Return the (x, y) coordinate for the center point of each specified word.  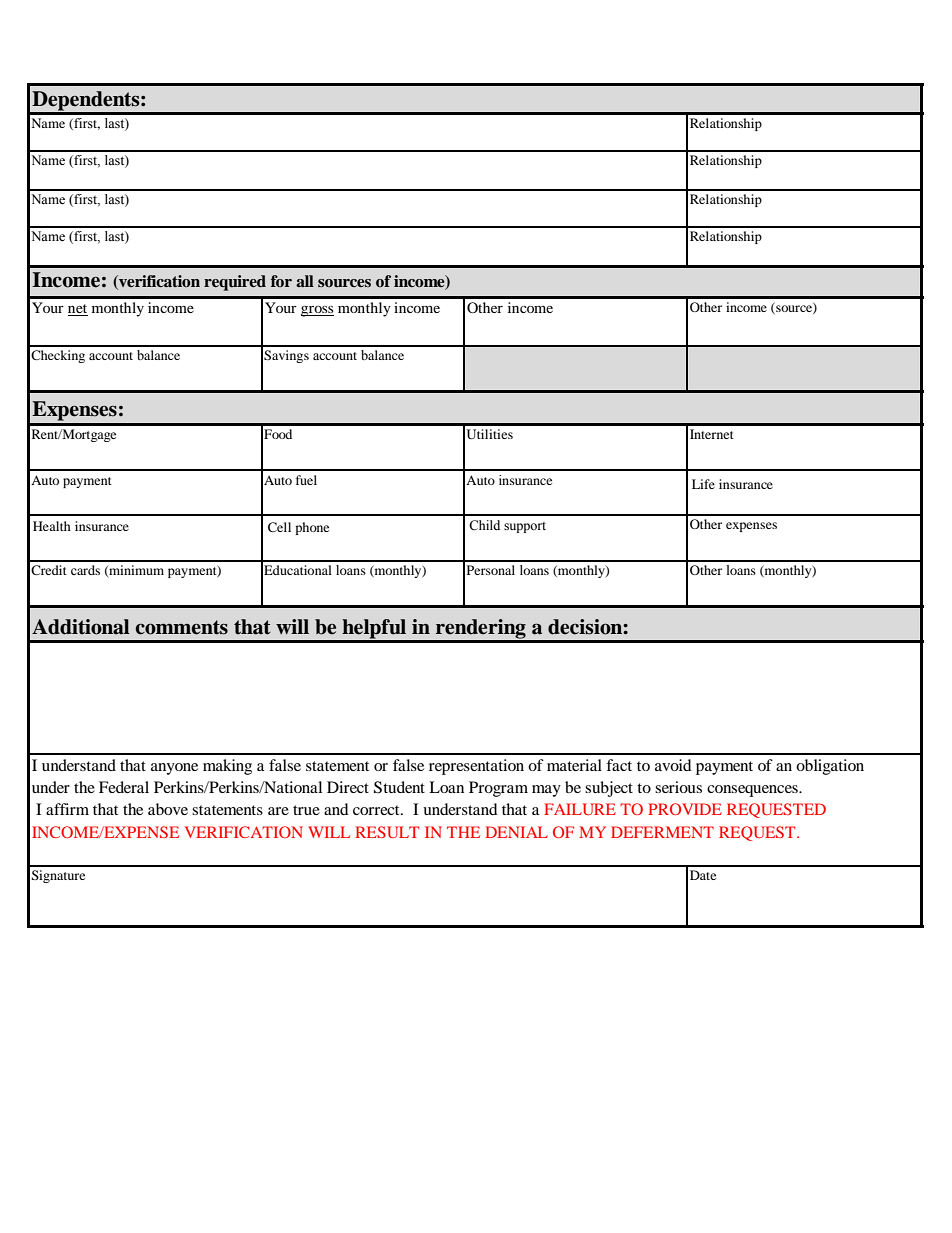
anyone (174, 769)
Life (703, 484)
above (168, 809)
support (525, 527)
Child (484, 525)
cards (85, 570)
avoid (673, 765)
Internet (712, 434)
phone (312, 528)
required (235, 283)
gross (317, 311)
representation (476, 767)
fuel (306, 480)
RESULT (387, 832)
